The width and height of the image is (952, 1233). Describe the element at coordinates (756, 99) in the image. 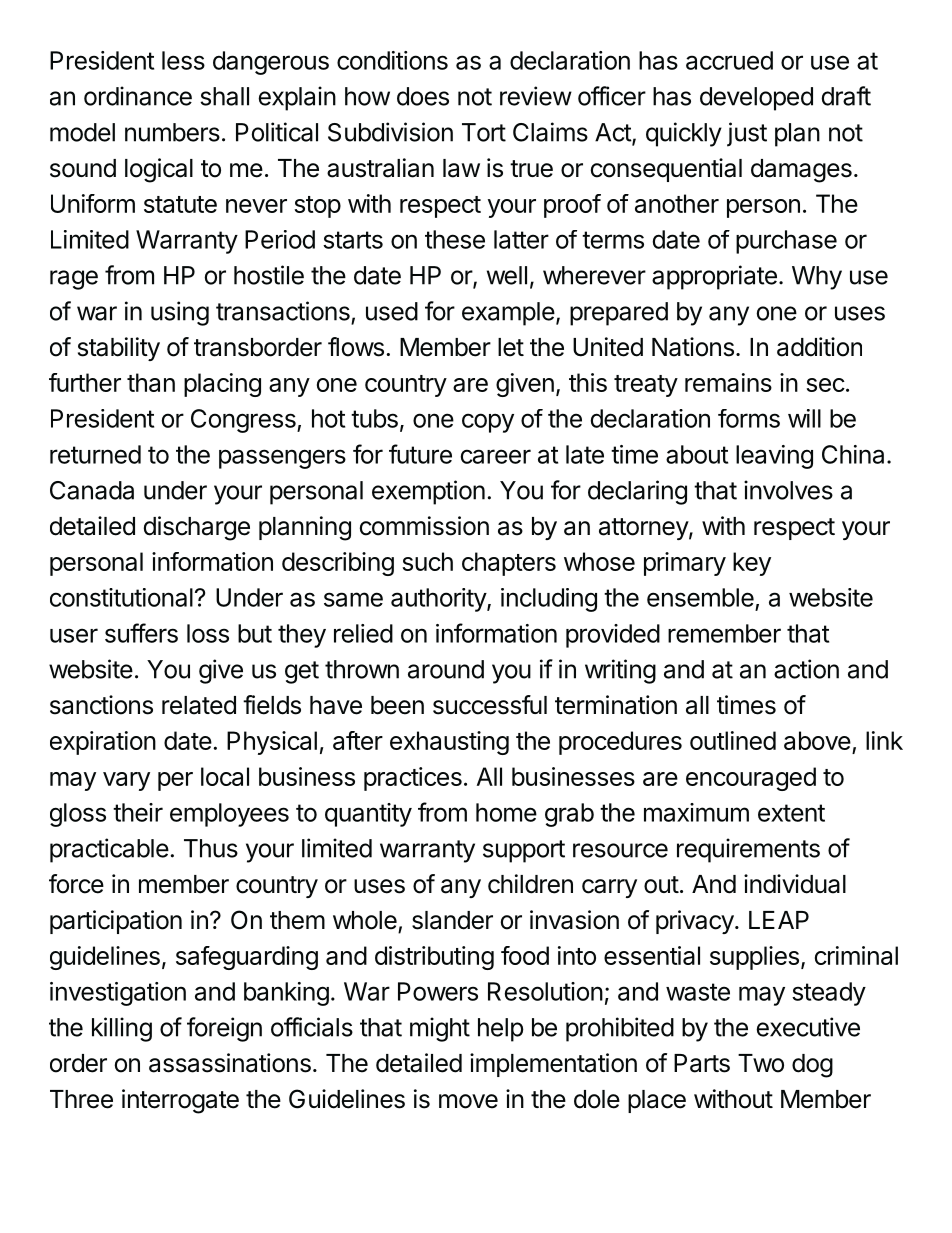

I see `developed` at that location.
